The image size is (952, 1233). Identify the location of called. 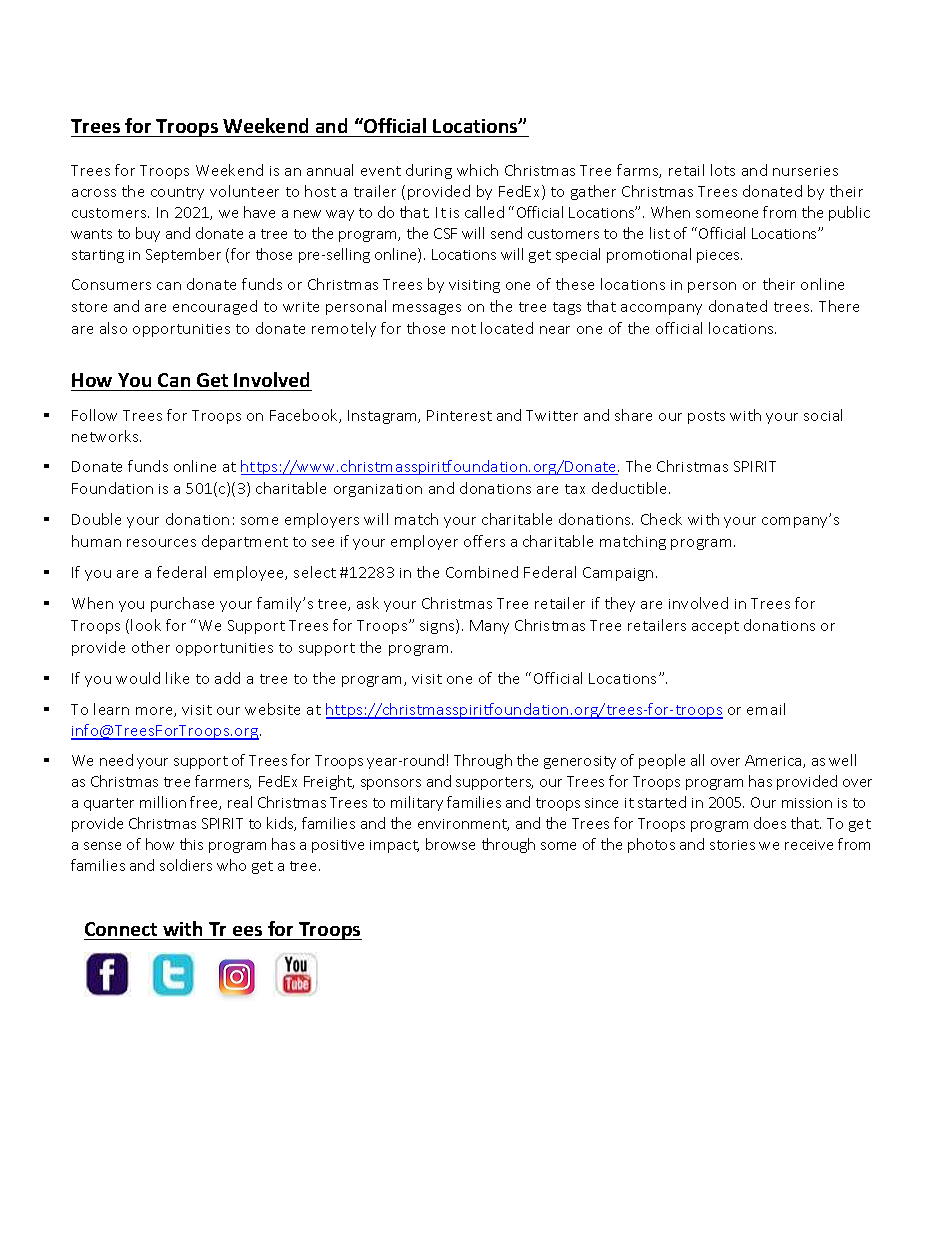
(484, 212).
